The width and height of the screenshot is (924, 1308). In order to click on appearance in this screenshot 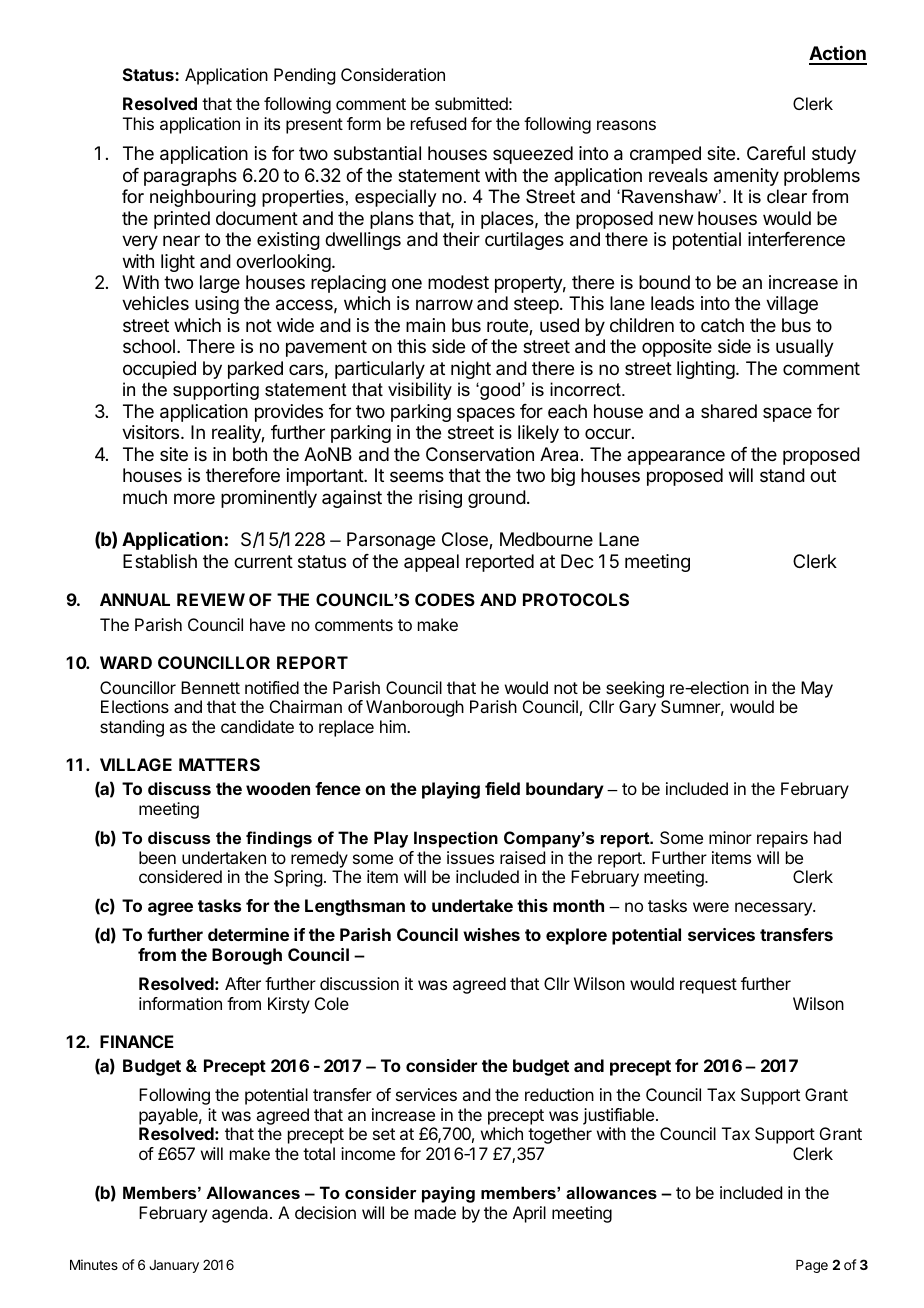, I will do `click(676, 457)`.
